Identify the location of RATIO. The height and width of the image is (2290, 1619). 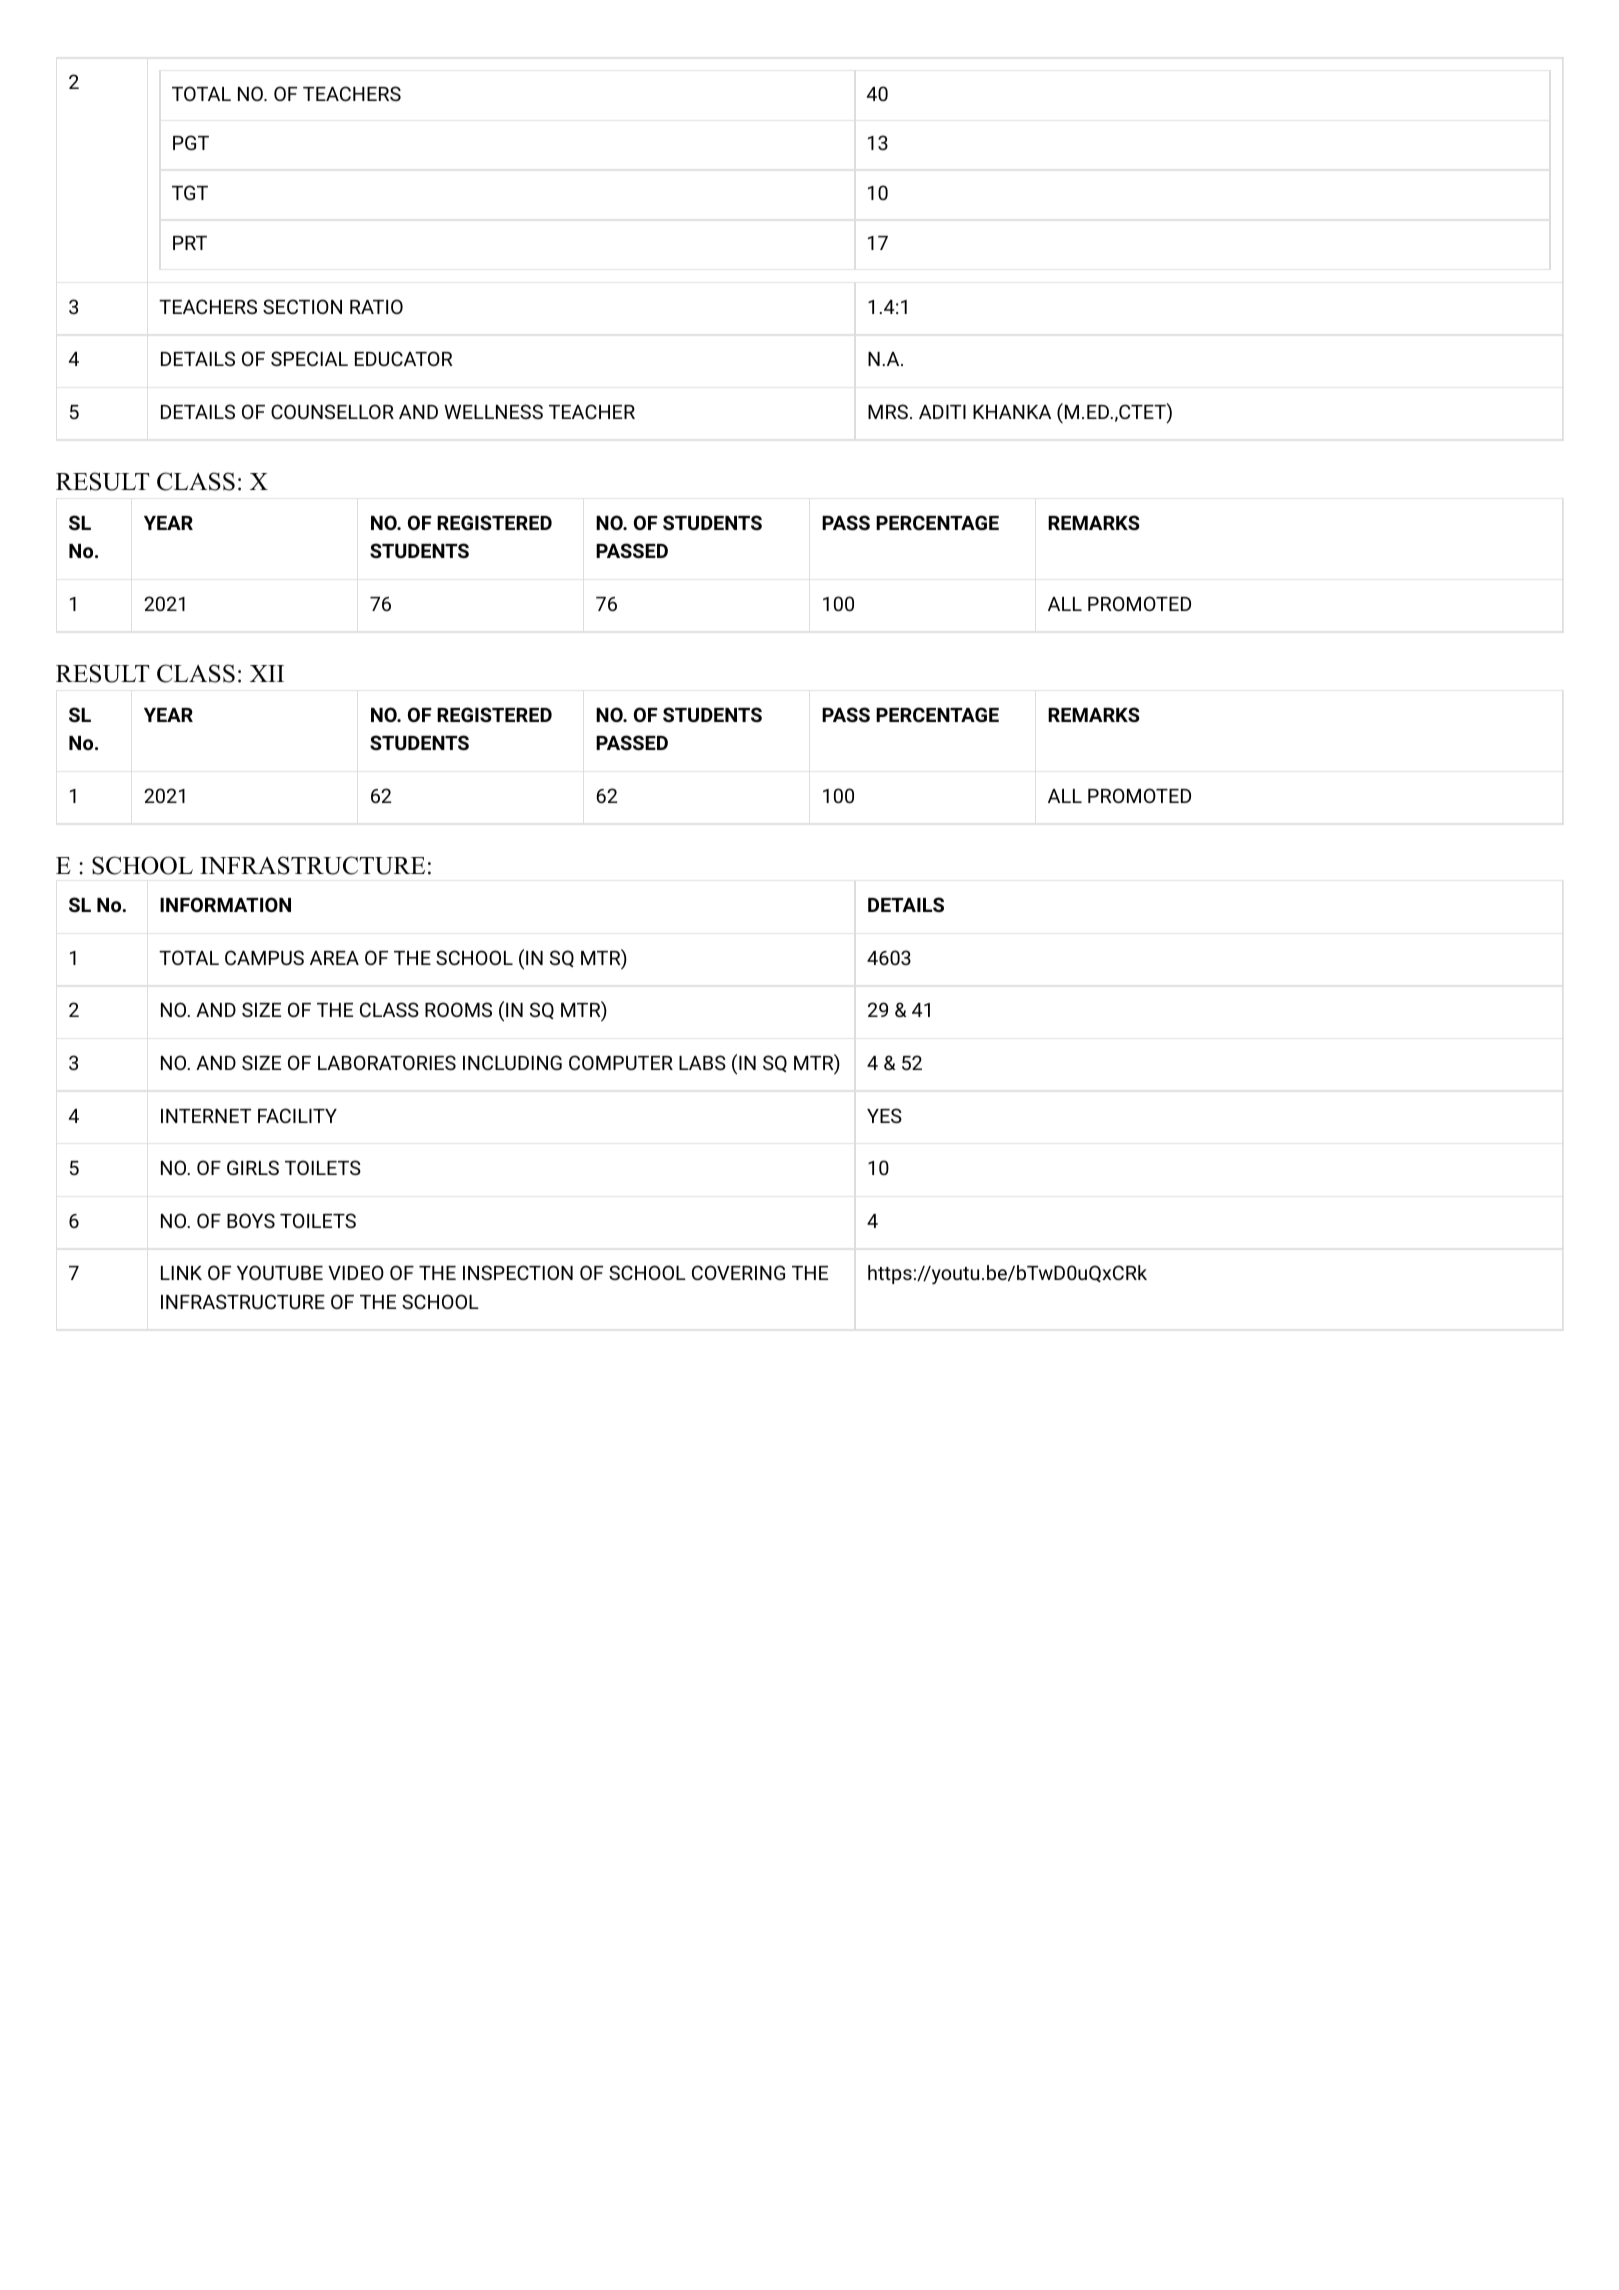
(376, 306).
